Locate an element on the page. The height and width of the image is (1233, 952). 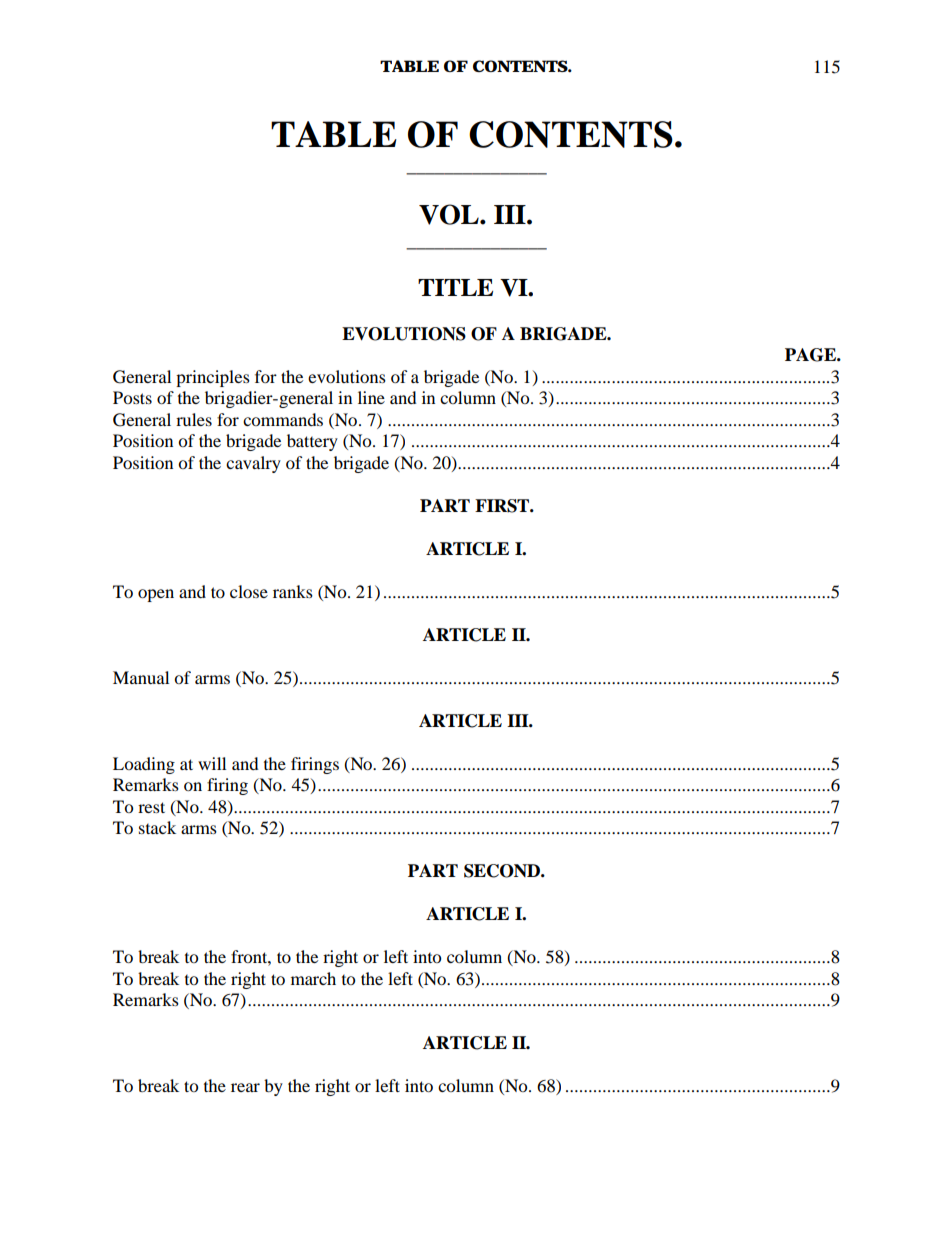
will is located at coordinates (212, 763).
